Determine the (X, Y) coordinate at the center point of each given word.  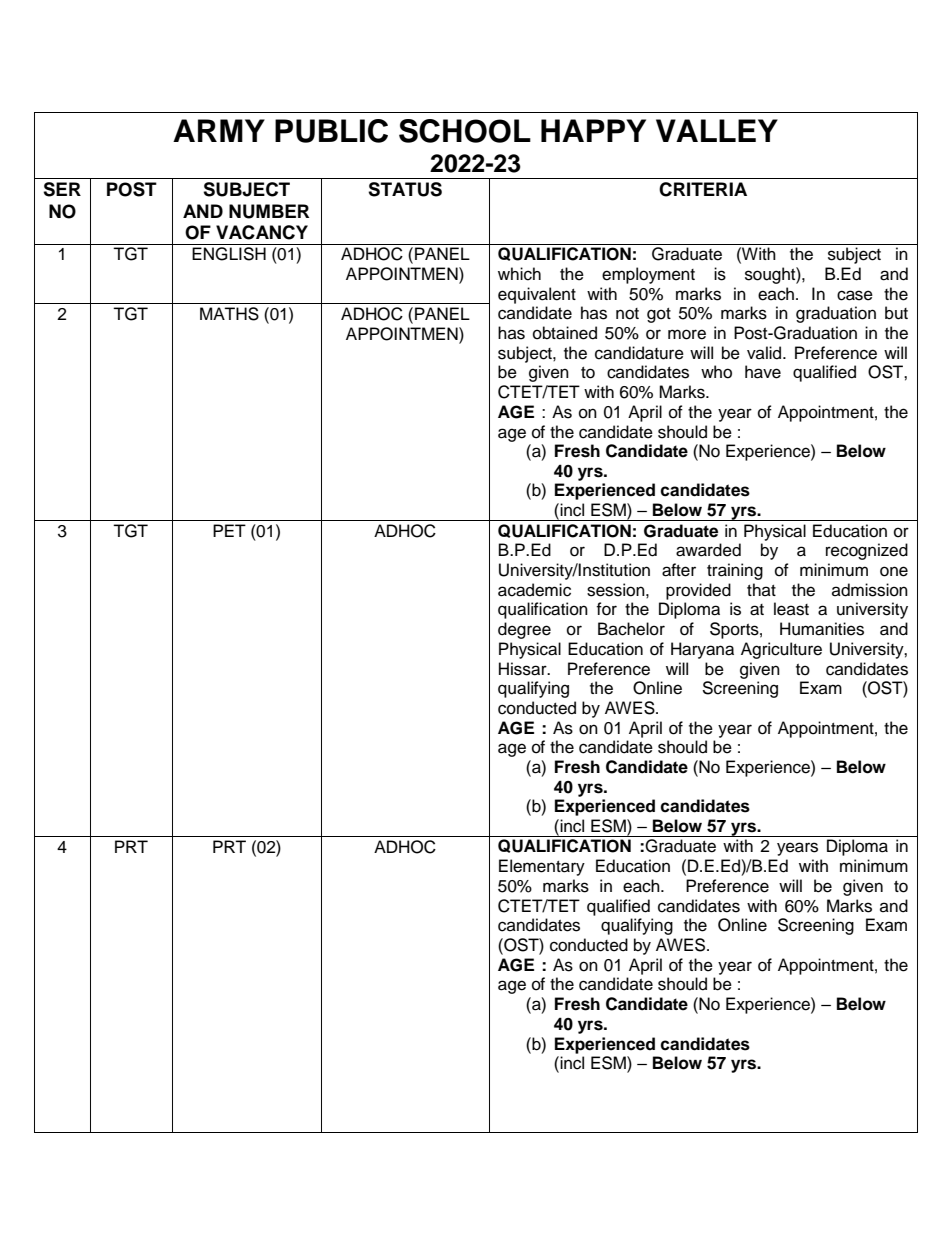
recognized (867, 551)
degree (524, 630)
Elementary (542, 867)
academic (534, 590)
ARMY (219, 130)
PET (229, 530)
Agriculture (781, 650)
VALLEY (717, 130)
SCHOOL (465, 131)
